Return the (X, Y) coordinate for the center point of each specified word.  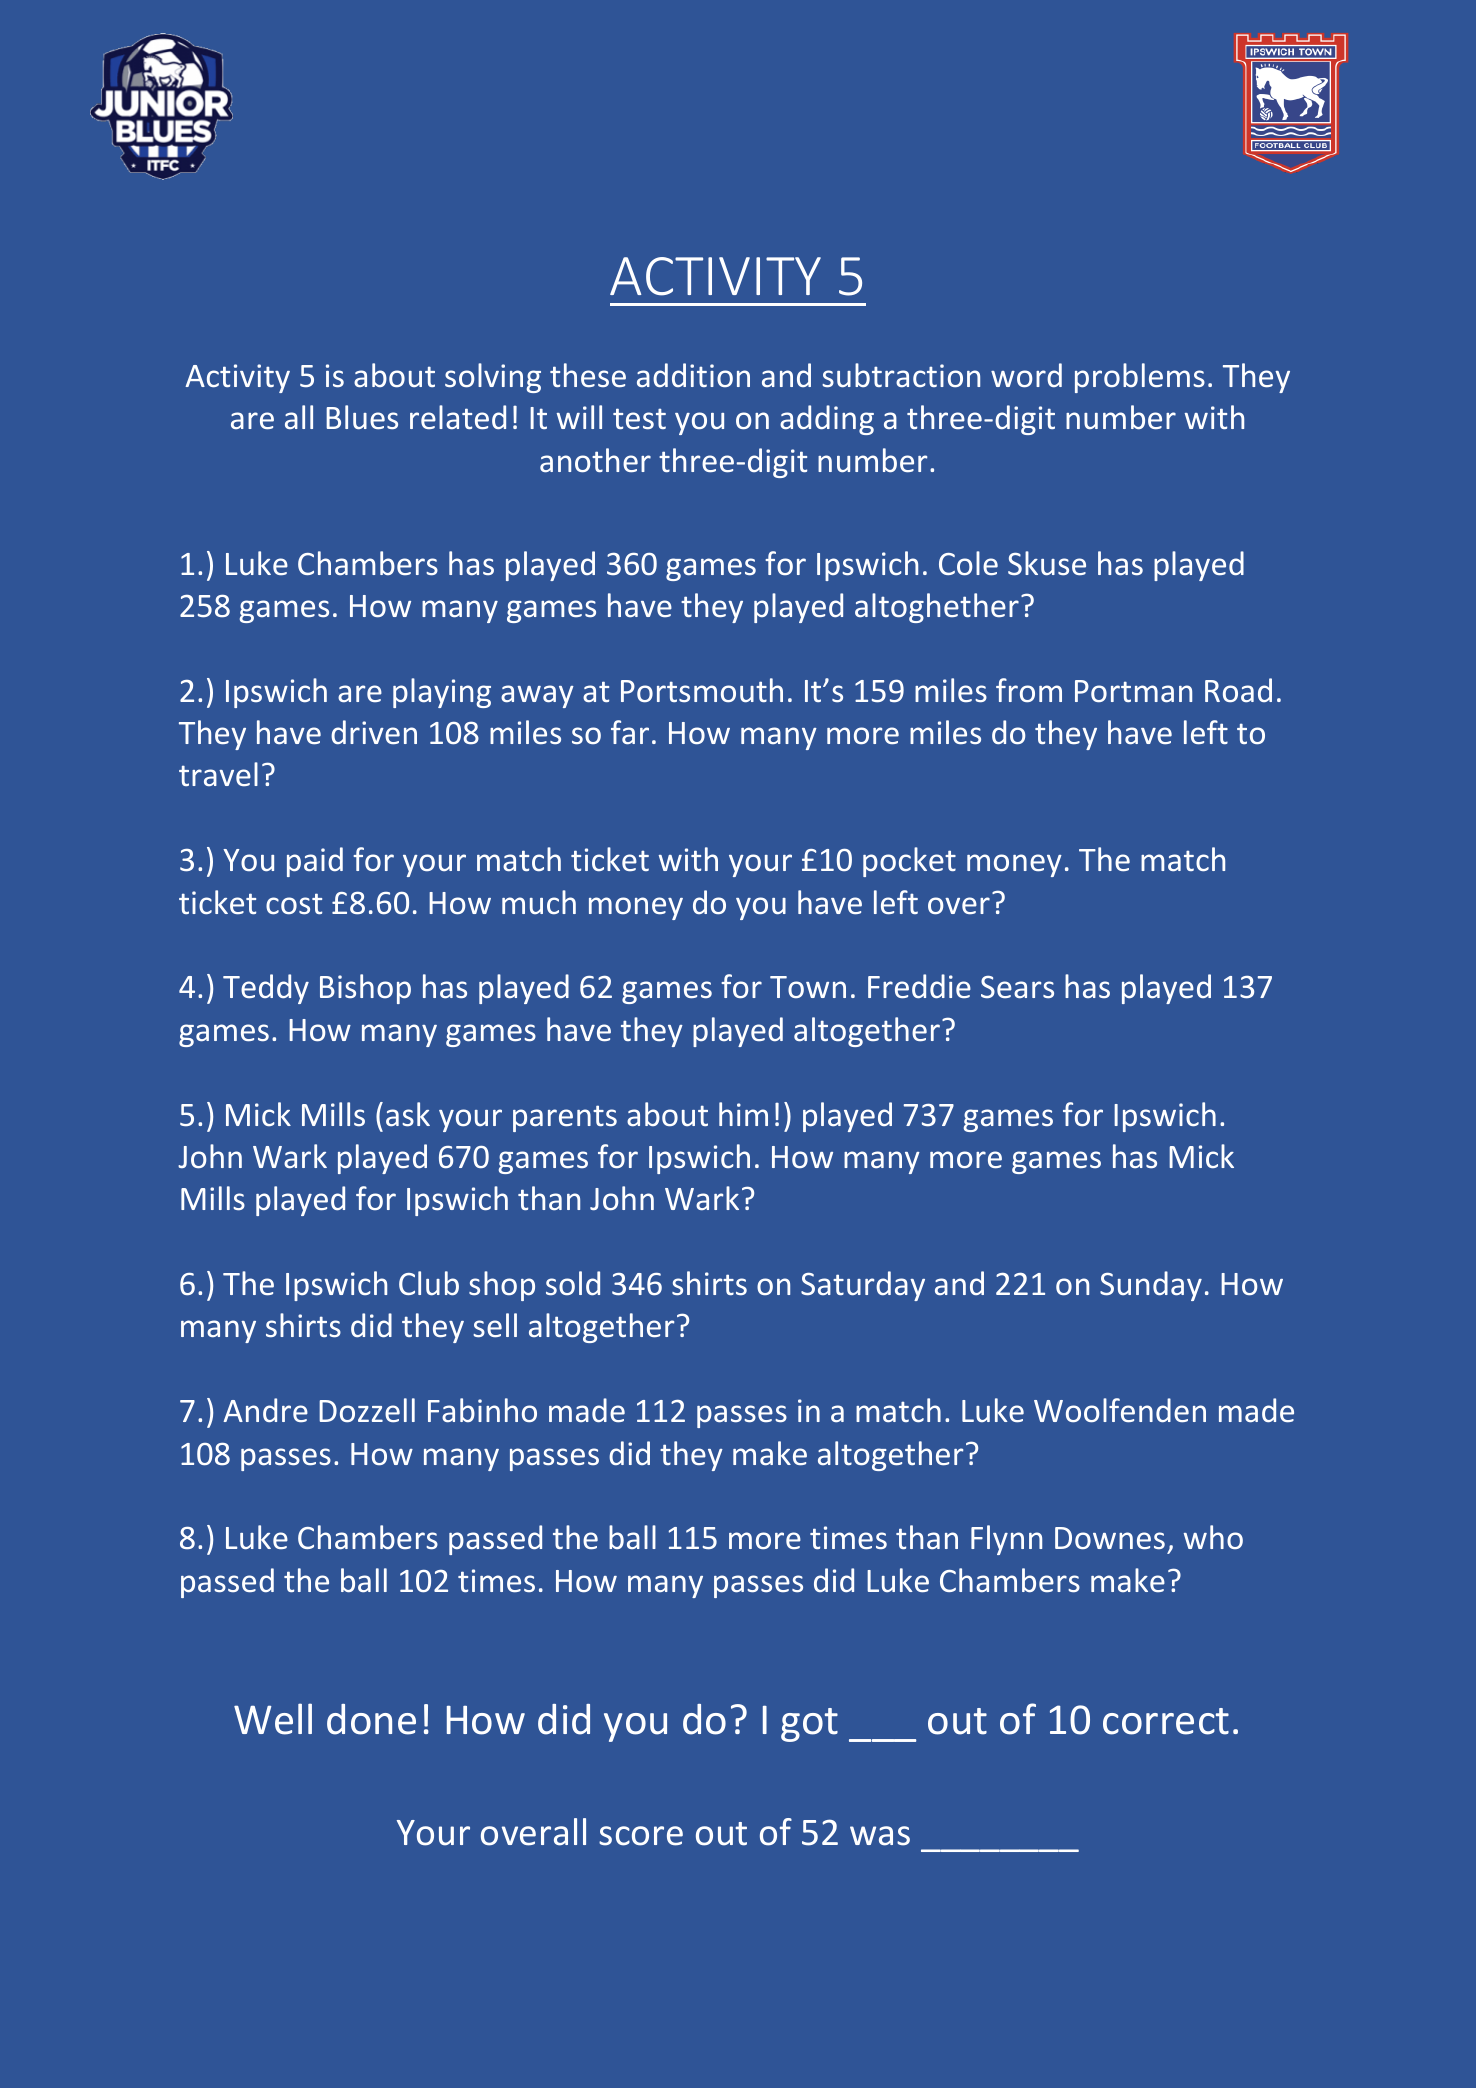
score (641, 1836)
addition (693, 375)
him (743, 1114)
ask (408, 1114)
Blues (362, 417)
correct (1166, 1721)
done (371, 1719)
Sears (1017, 987)
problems (1140, 378)
